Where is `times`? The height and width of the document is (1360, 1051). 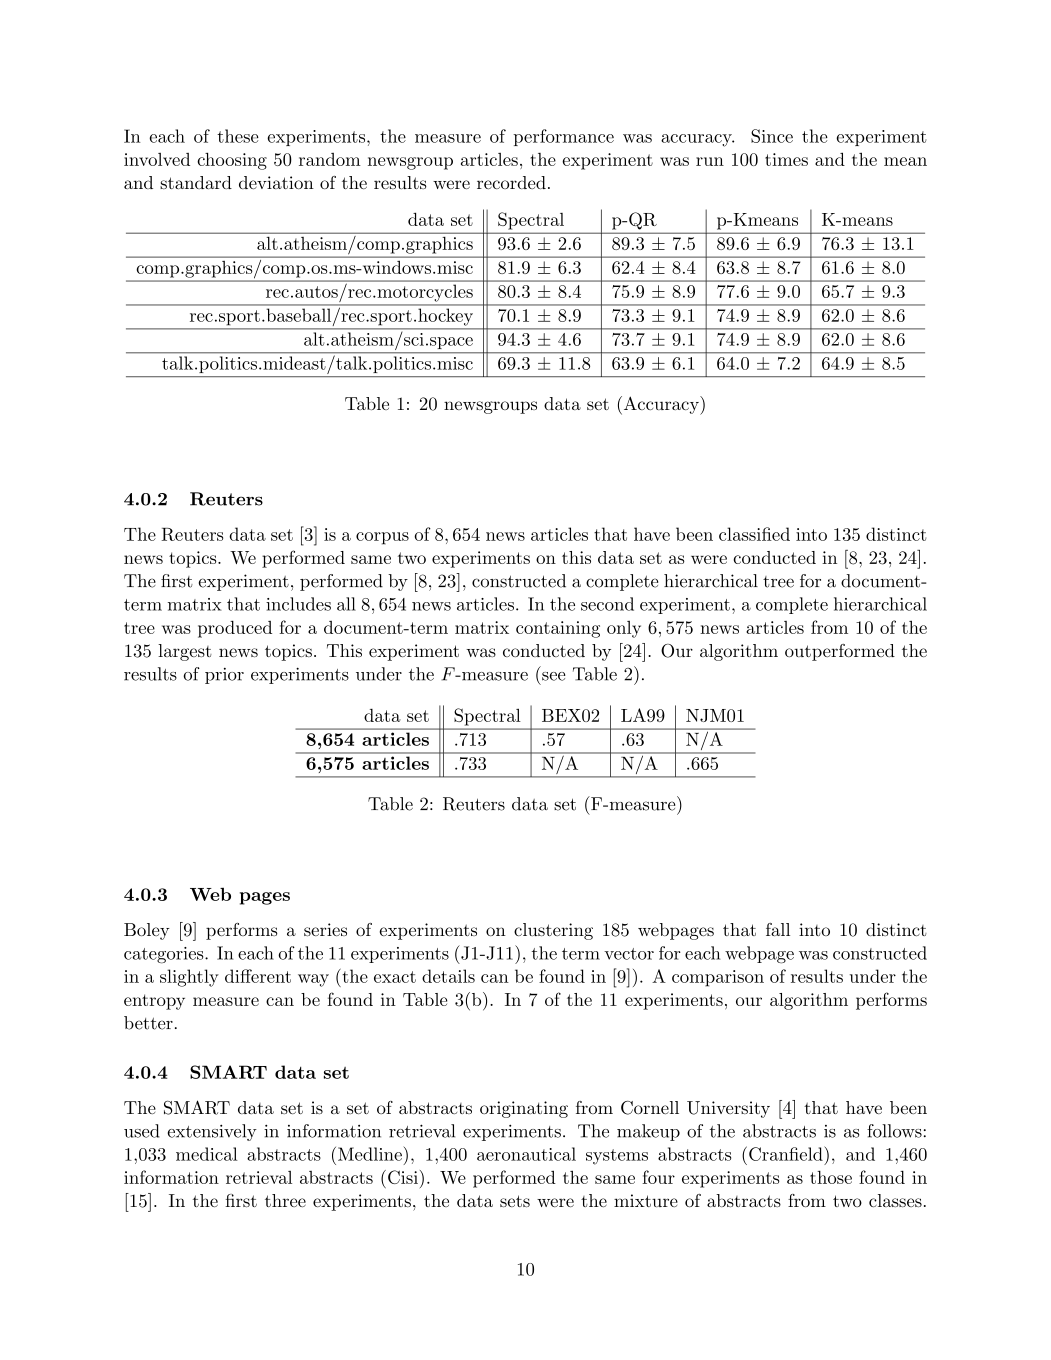
times is located at coordinates (786, 159).
